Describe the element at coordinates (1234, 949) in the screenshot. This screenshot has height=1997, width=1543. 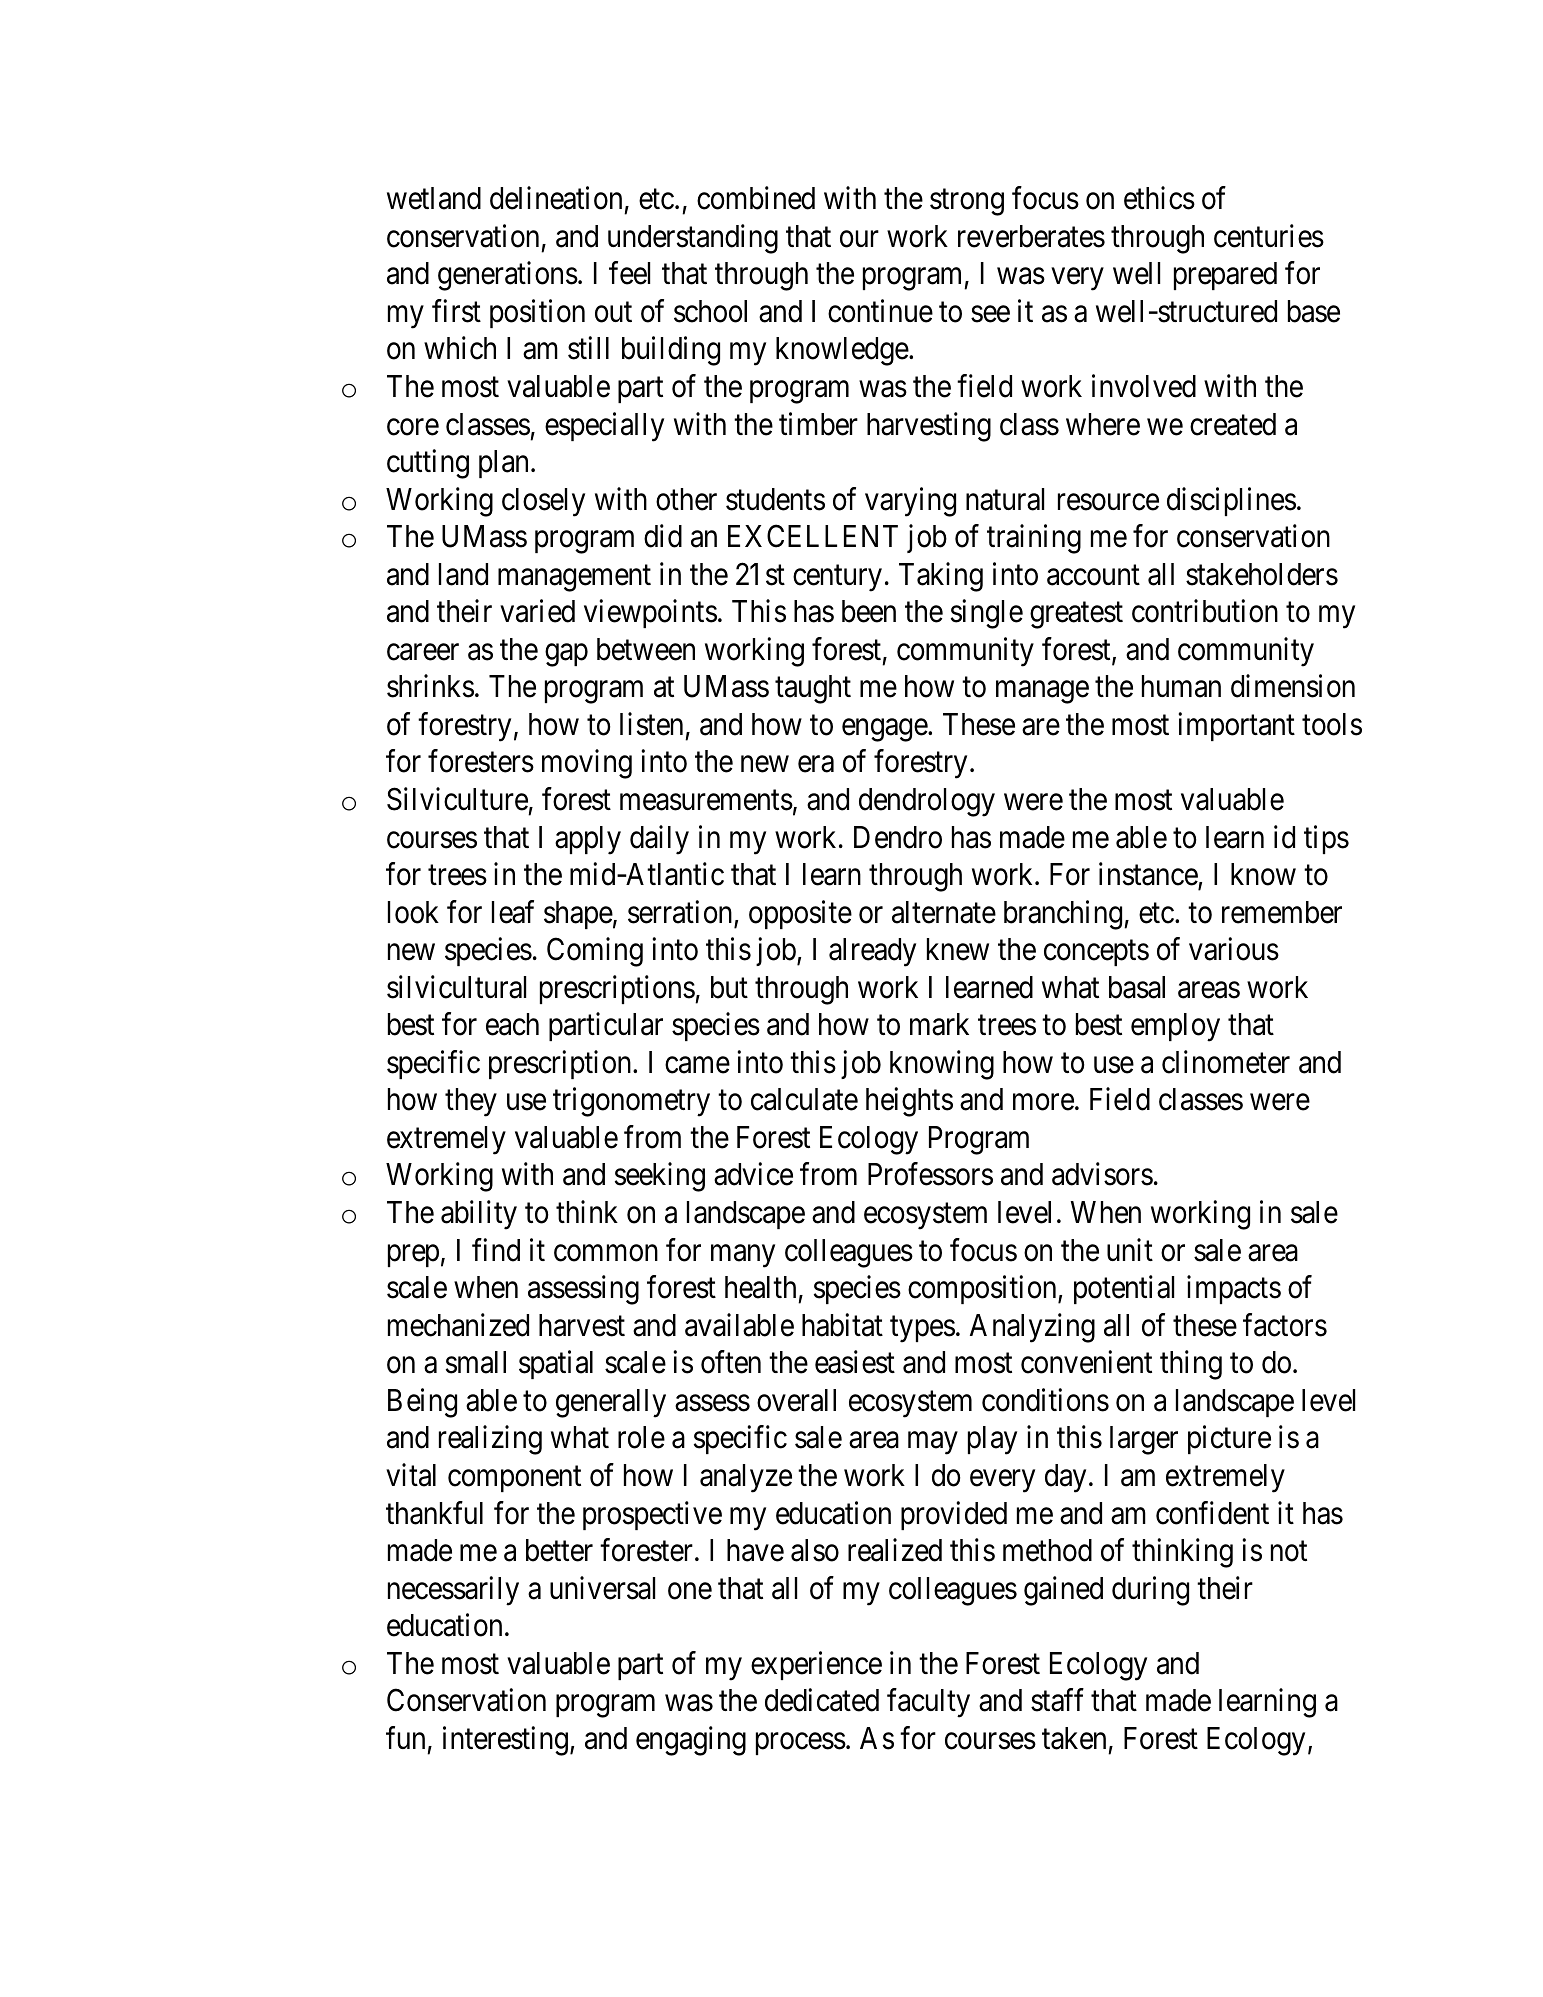
I see `various` at that location.
